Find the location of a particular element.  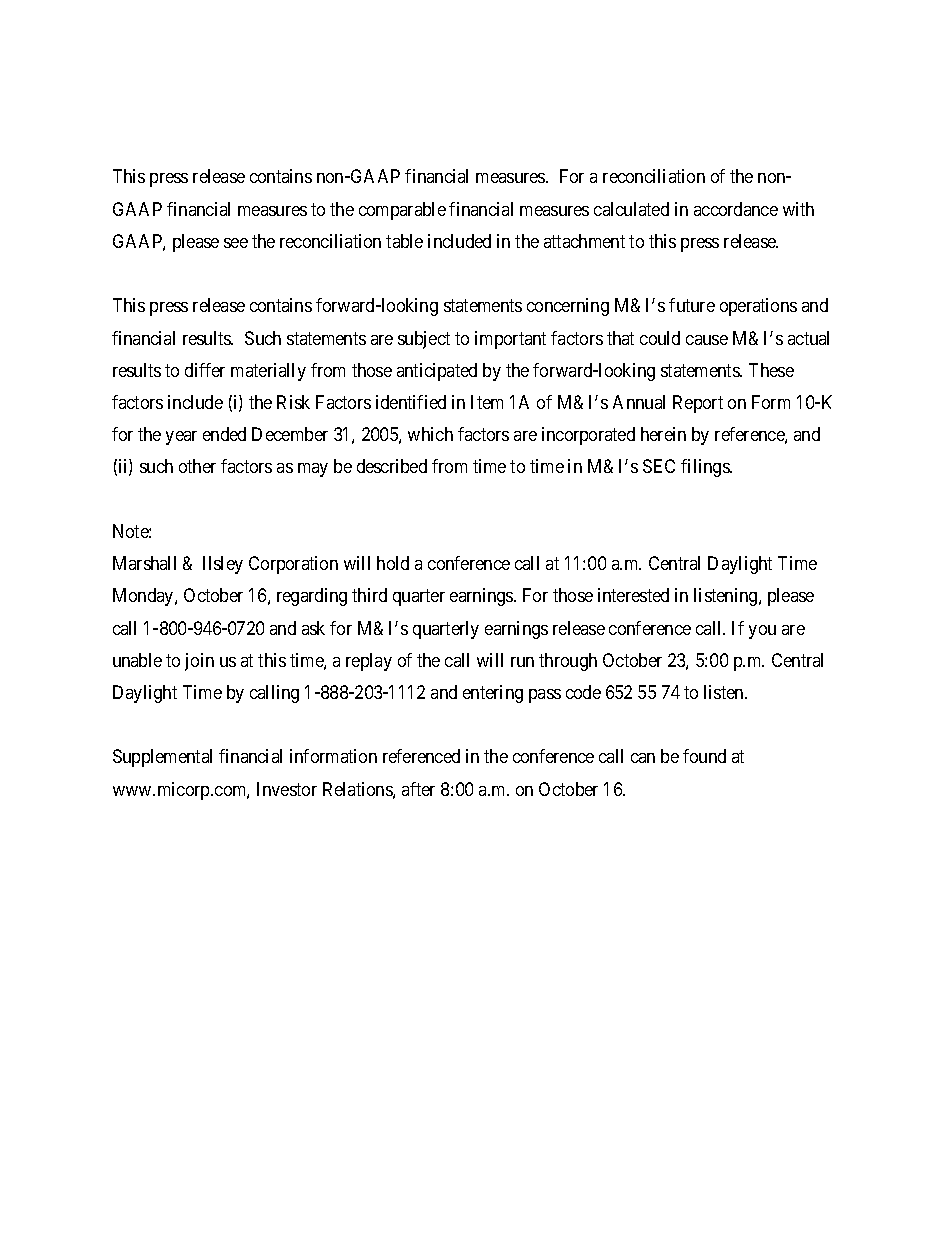

Supplemental is located at coordinates (162, 758).
